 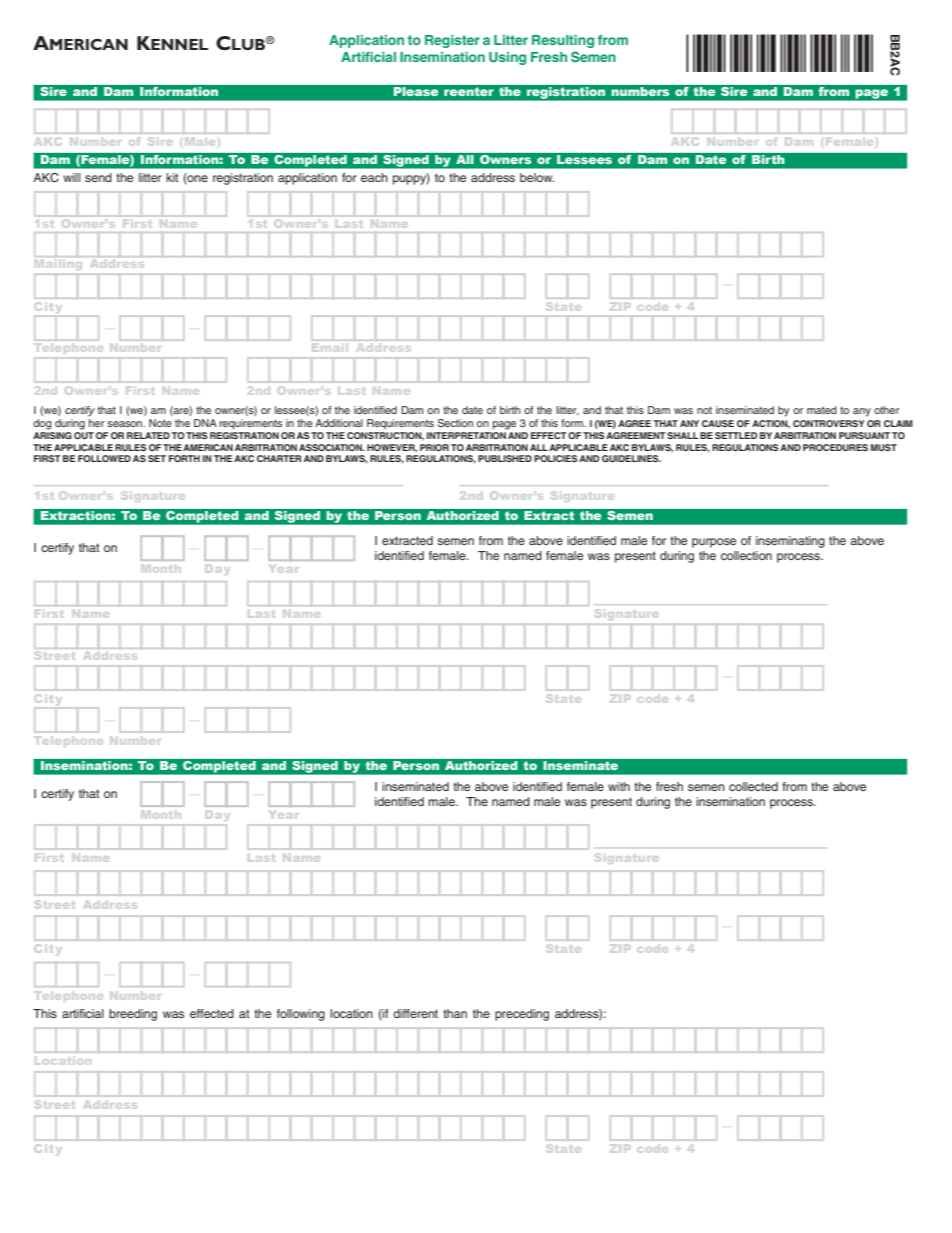 I want to click on Using, so click(x=507, y=58).
